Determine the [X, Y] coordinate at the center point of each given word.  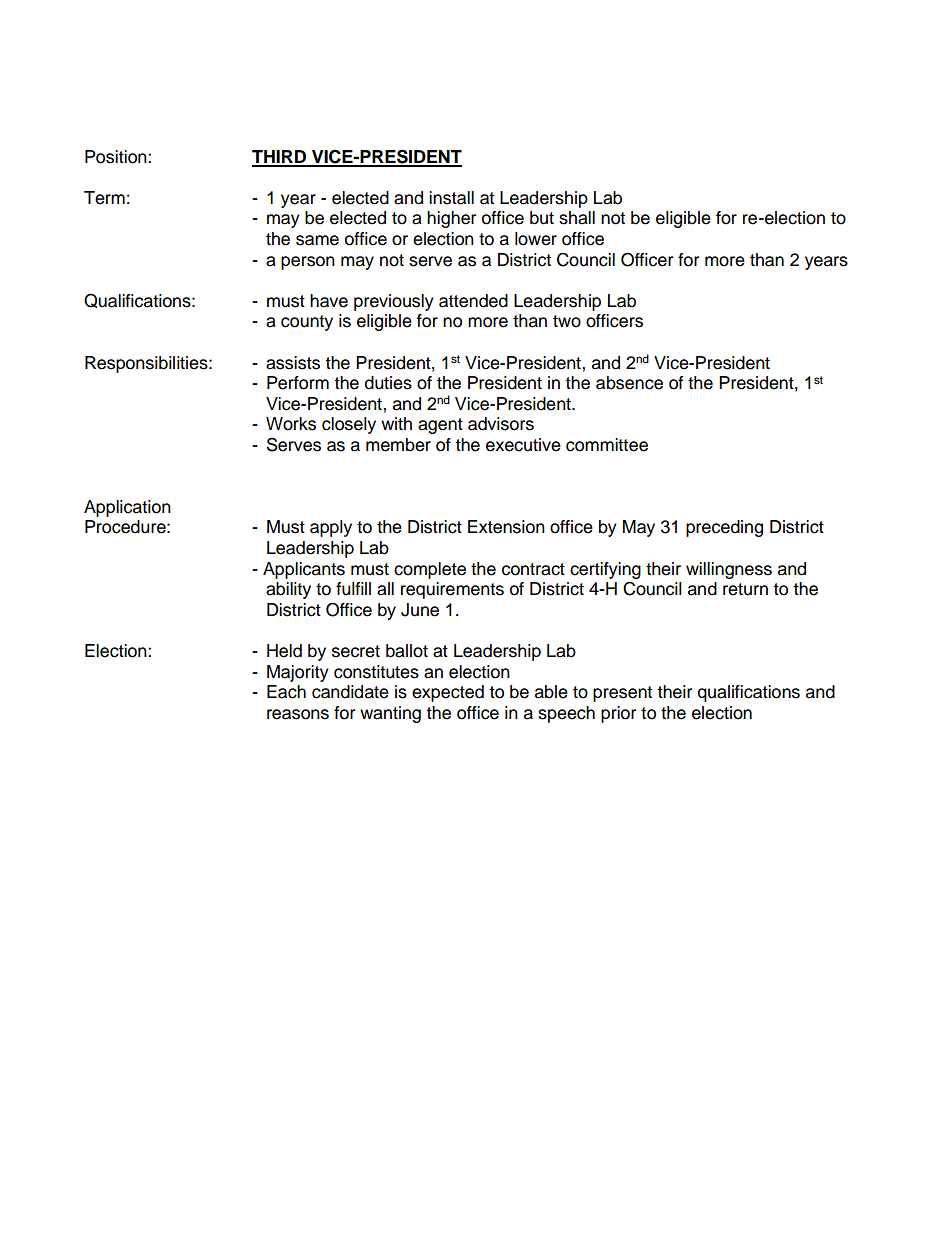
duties [388, 383]
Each [286, 692]
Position [117, 157]
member [398, 445]
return [745, 589]
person [308, 263]
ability [288, 590]
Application [127, 508]
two [567, 321]
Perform [298, 383]
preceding [724, 528]
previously [394, 302]
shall [577, 218]
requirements [452, 590]
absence [629, 383]
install [451, 198]
